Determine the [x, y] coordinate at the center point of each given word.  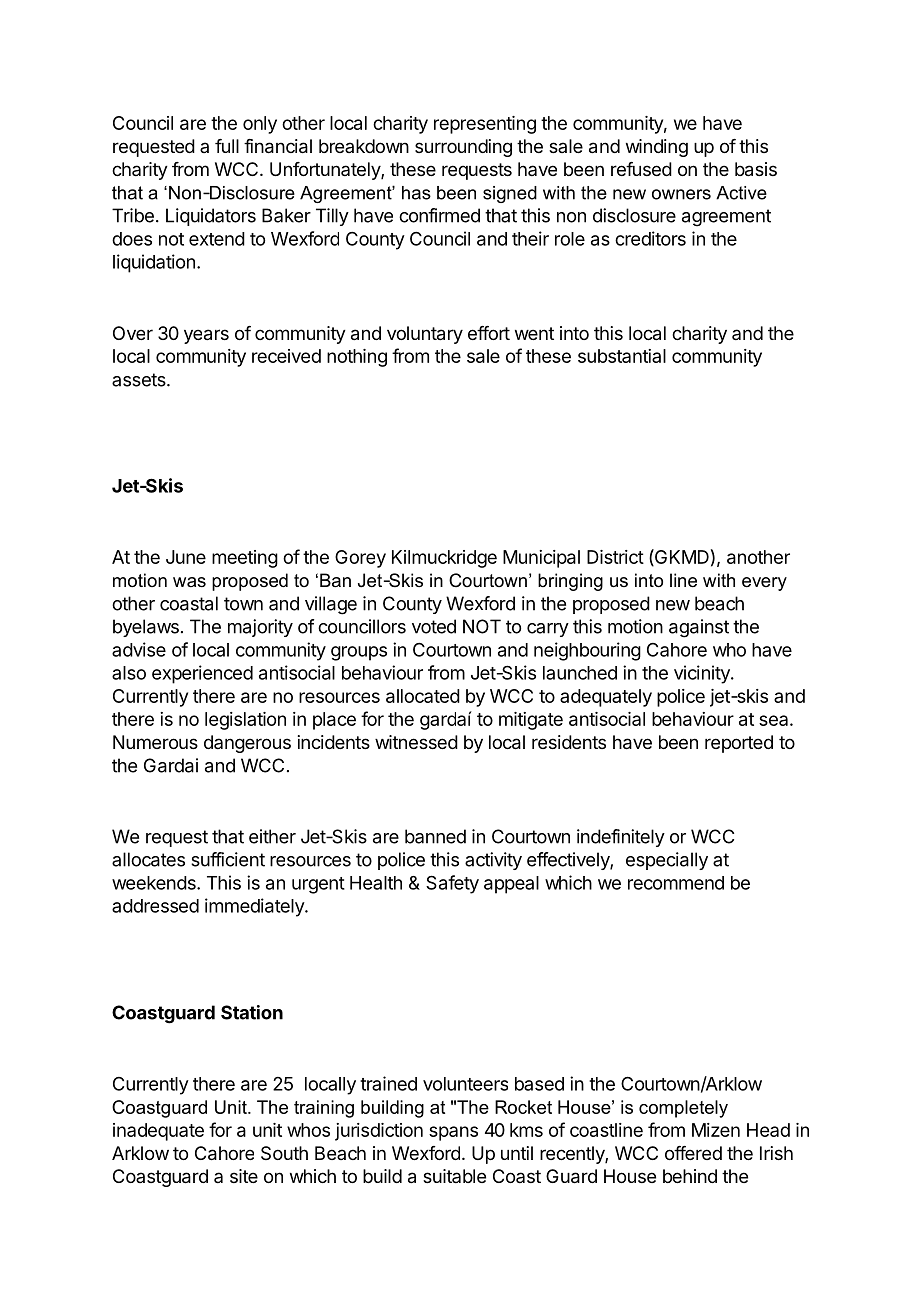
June [186, 557]
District [615, 557]
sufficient [228, 859]
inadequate [158, 1132]
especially [667, 861]
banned [435, 836]
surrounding [463, 148]
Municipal [541, 559]
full [227, 146]
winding [657, 148]
